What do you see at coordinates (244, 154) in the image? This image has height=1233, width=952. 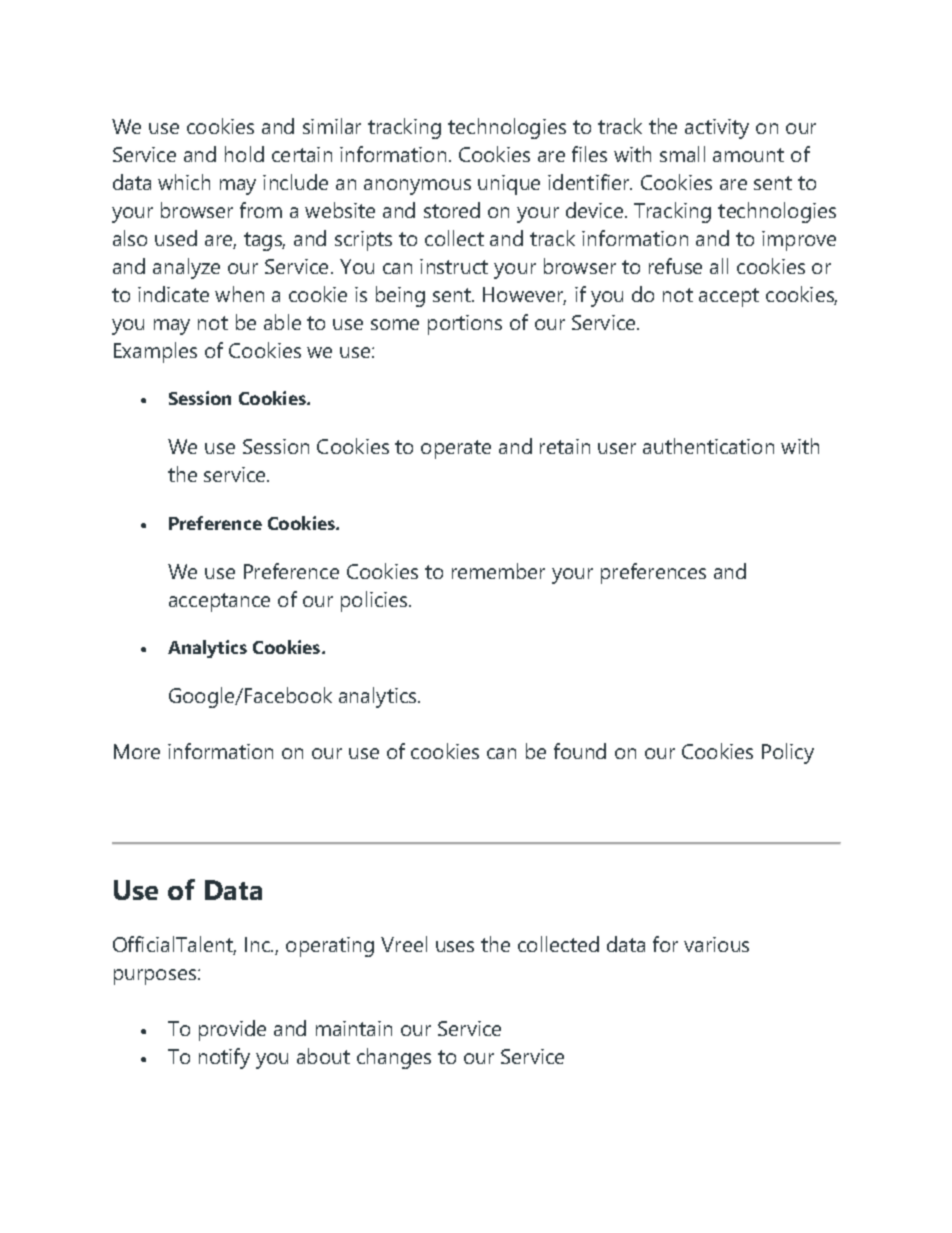 I see `hold` at bounding box center [244, 154].
